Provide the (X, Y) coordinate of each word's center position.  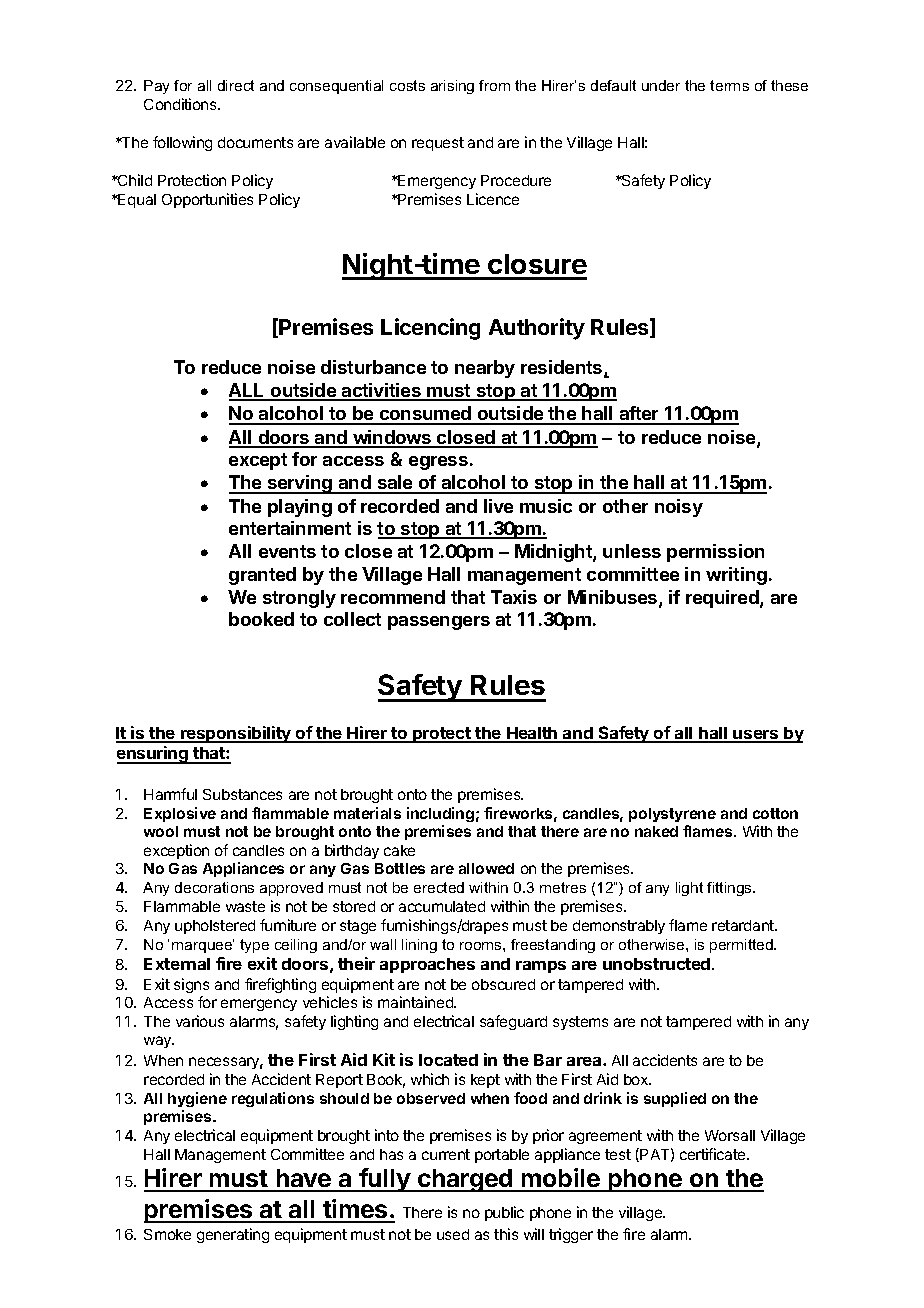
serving (300, 484)
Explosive (180, 814)
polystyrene (672, 815)
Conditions (181, 104)
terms (729, 85)
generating (233, 1235)
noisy (679, 508)
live (498, 506)
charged (465, 1180)
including (440, 814)
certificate (714, 1154)
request (438, 144)
